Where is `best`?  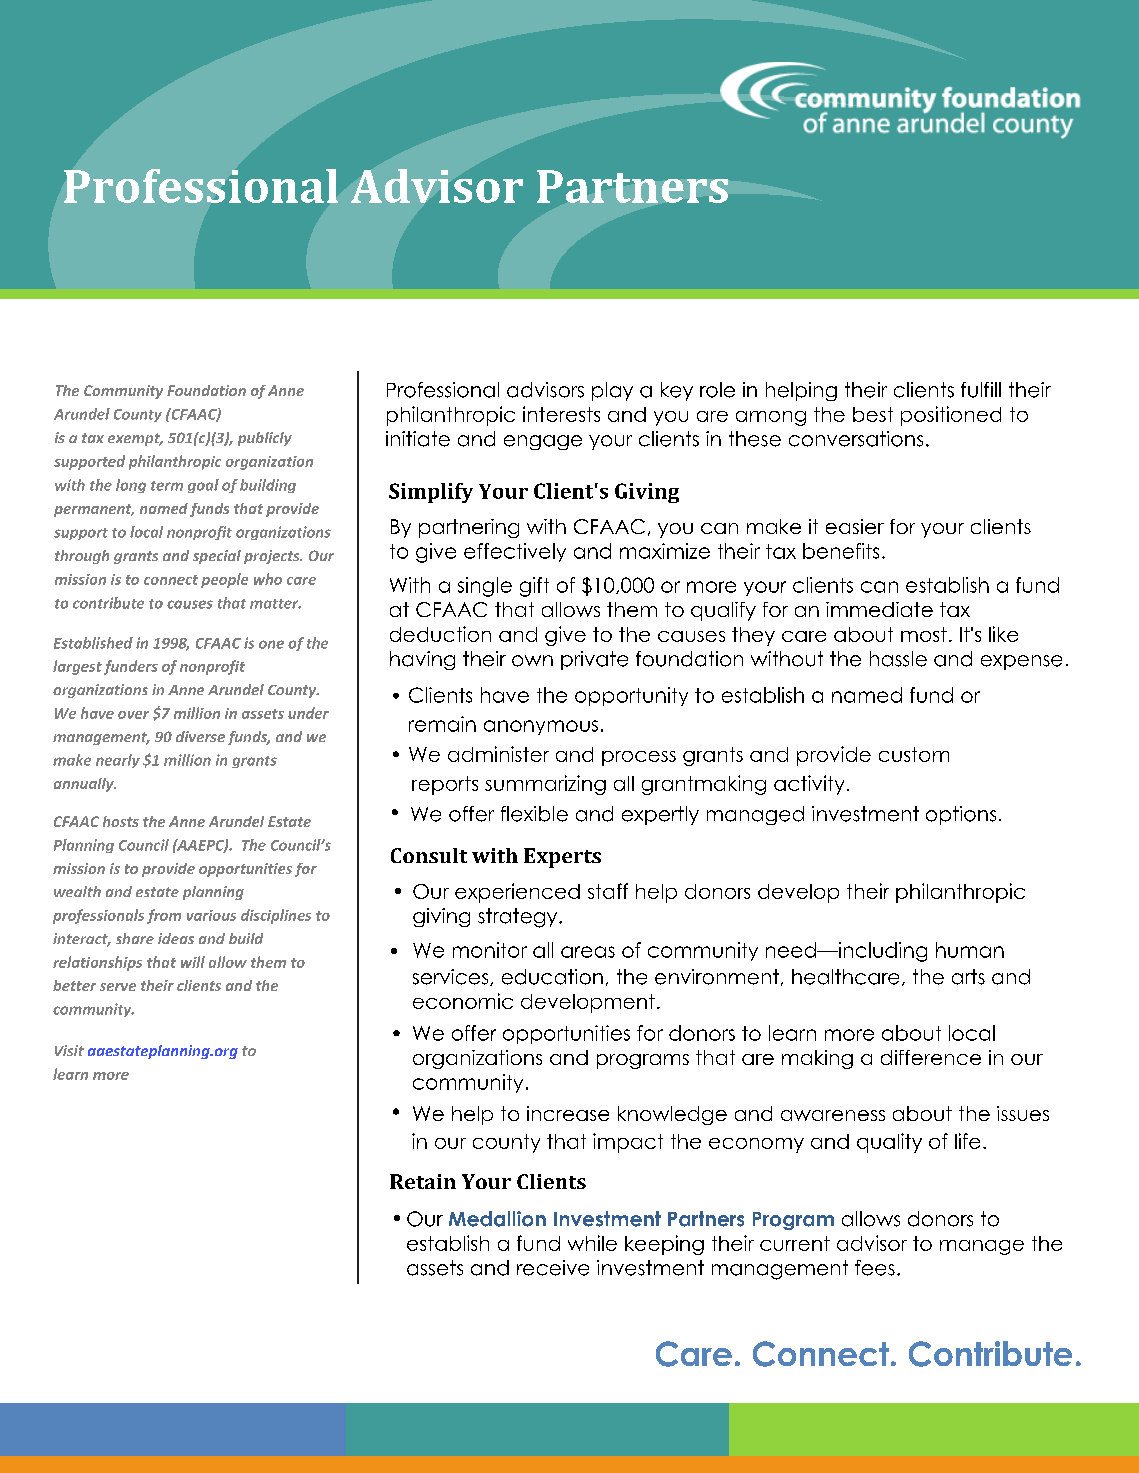
best is located at coordinates (873, 414).
